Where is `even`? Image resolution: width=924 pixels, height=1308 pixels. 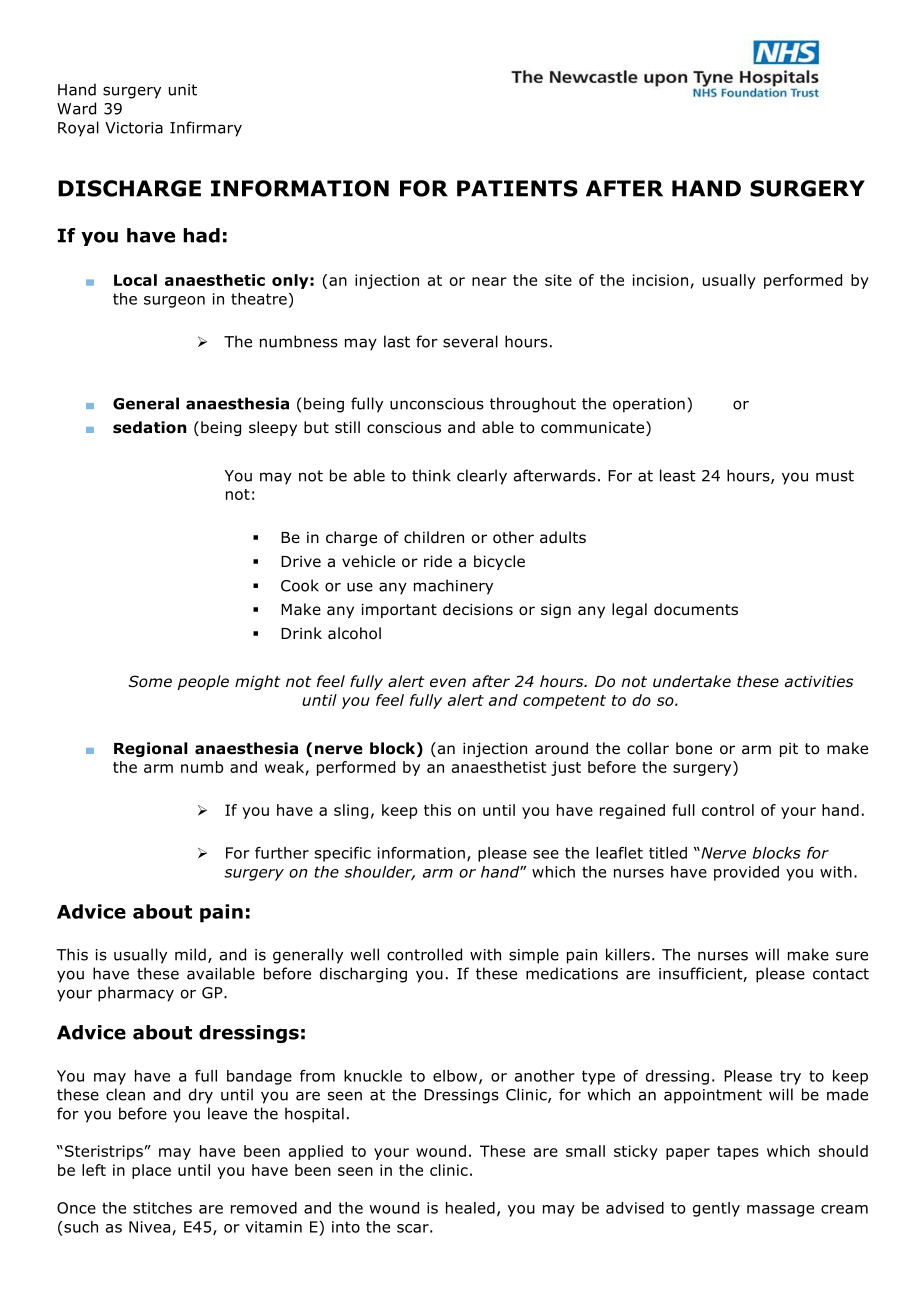
even is located at coordinates (448, 682).
